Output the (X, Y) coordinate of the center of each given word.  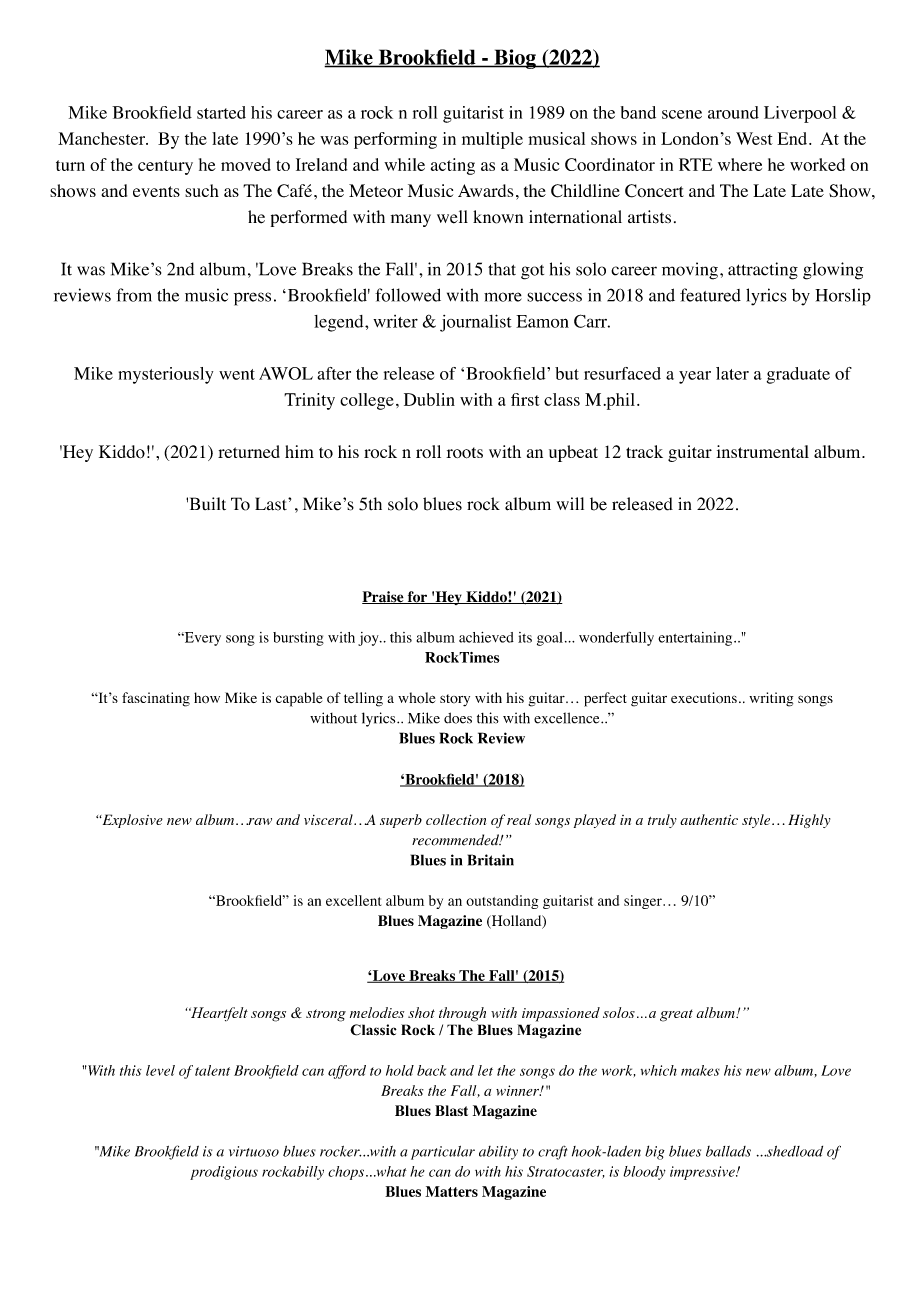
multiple (492, 140)
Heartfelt (218, 1014)
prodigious (224, 1173)
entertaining (696, 639)
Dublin (429, 399)
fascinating (156, 699)
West (754, 138)
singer (644, 902)
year (695, 377)
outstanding (502, 902)
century (165, 167)
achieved (486, 637)
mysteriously (166, 375)
